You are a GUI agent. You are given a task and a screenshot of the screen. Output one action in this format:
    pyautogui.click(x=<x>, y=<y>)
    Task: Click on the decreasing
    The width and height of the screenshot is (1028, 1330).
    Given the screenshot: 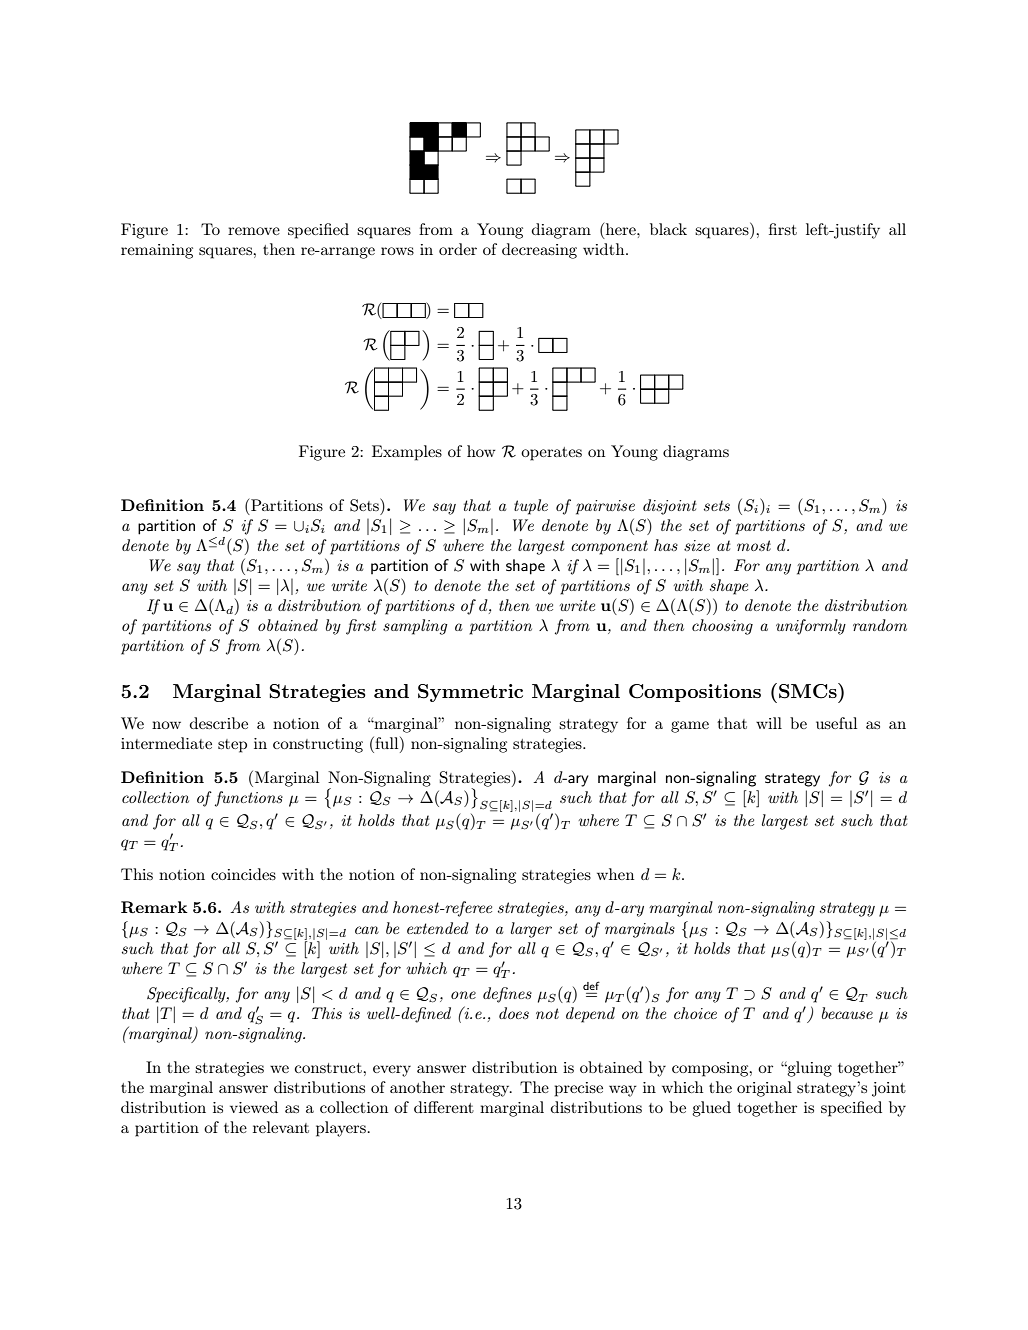 What is the action you would take?
    pyautogui.click(x=539, y=251)
